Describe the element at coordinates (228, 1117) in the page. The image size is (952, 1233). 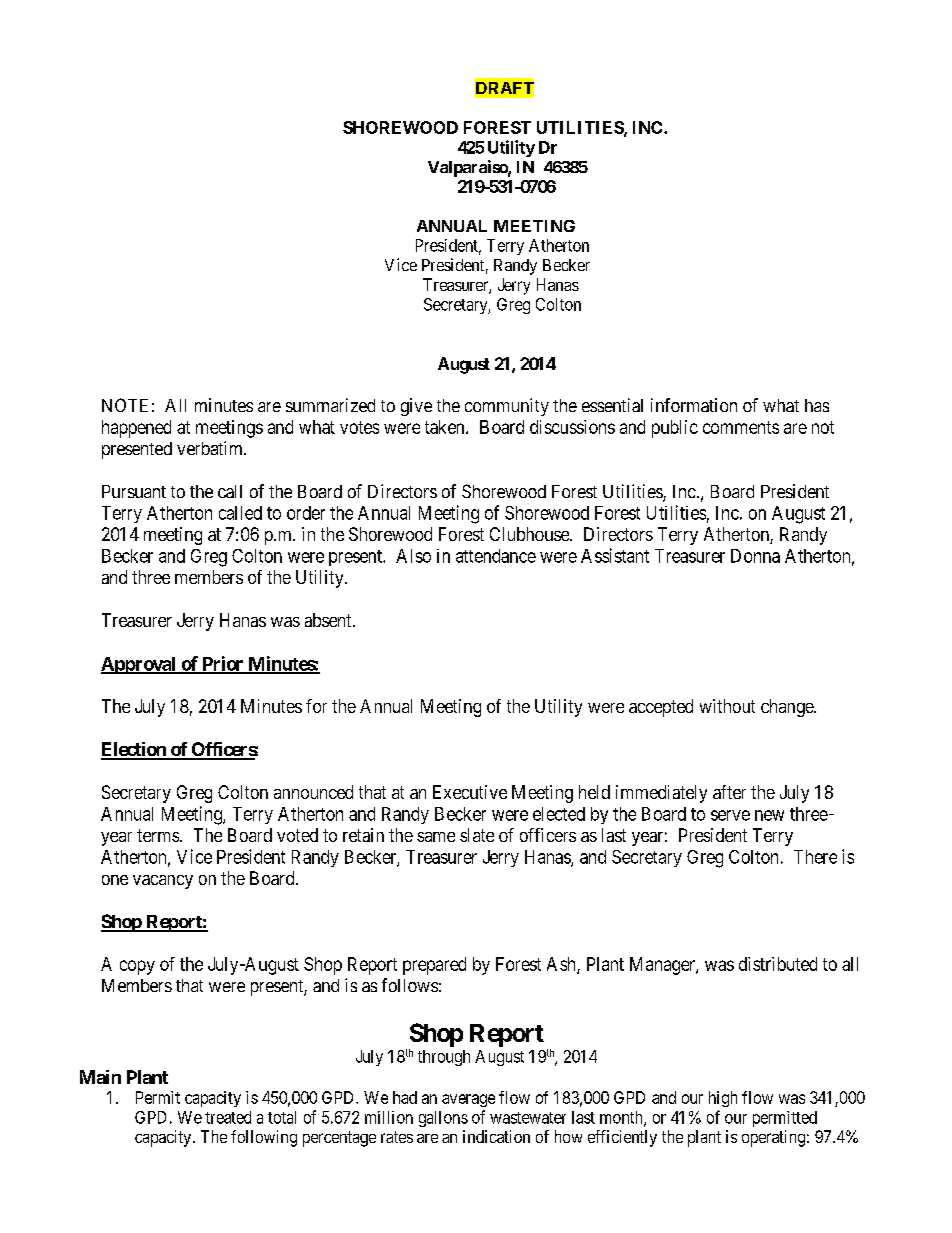
I see `treated` at that location.
